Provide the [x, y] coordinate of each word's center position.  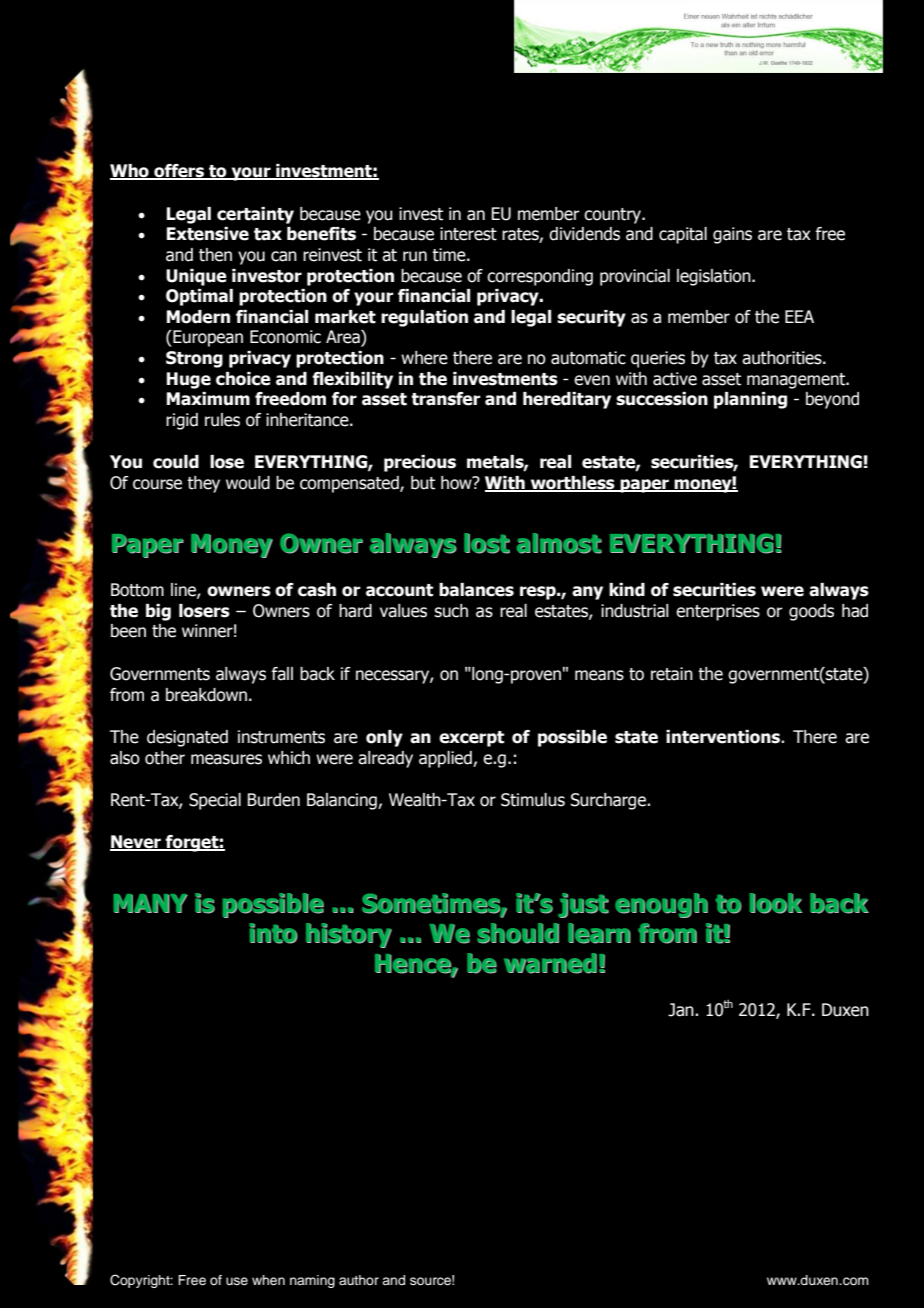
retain [672, 674]
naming [312, 1281]
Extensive [208, 234]
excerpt [471, 739]
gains [732, 235]
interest [468, 234]
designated [187, 738]
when [268, 1280]
